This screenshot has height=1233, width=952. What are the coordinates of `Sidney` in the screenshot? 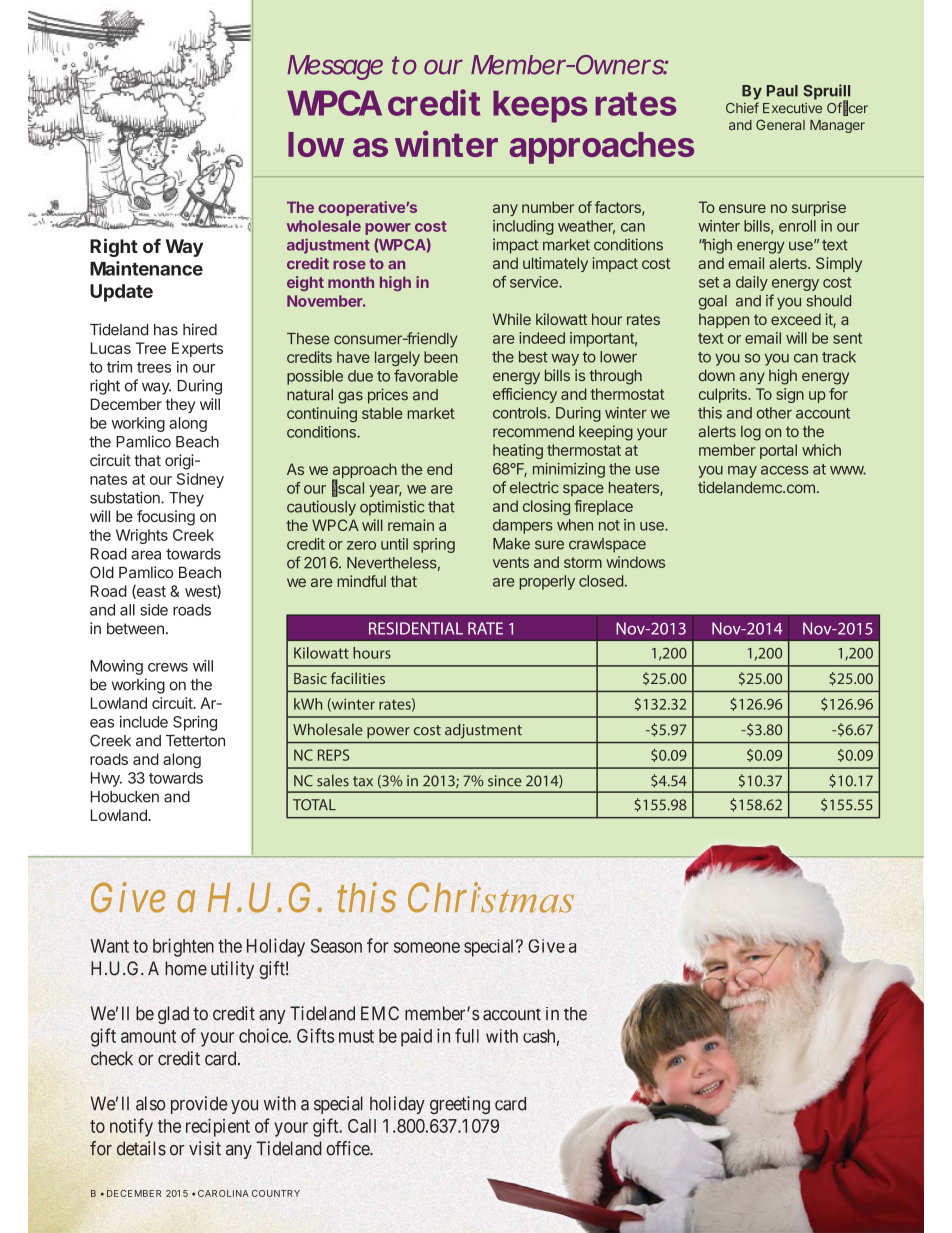 It's located at (200, 480).
